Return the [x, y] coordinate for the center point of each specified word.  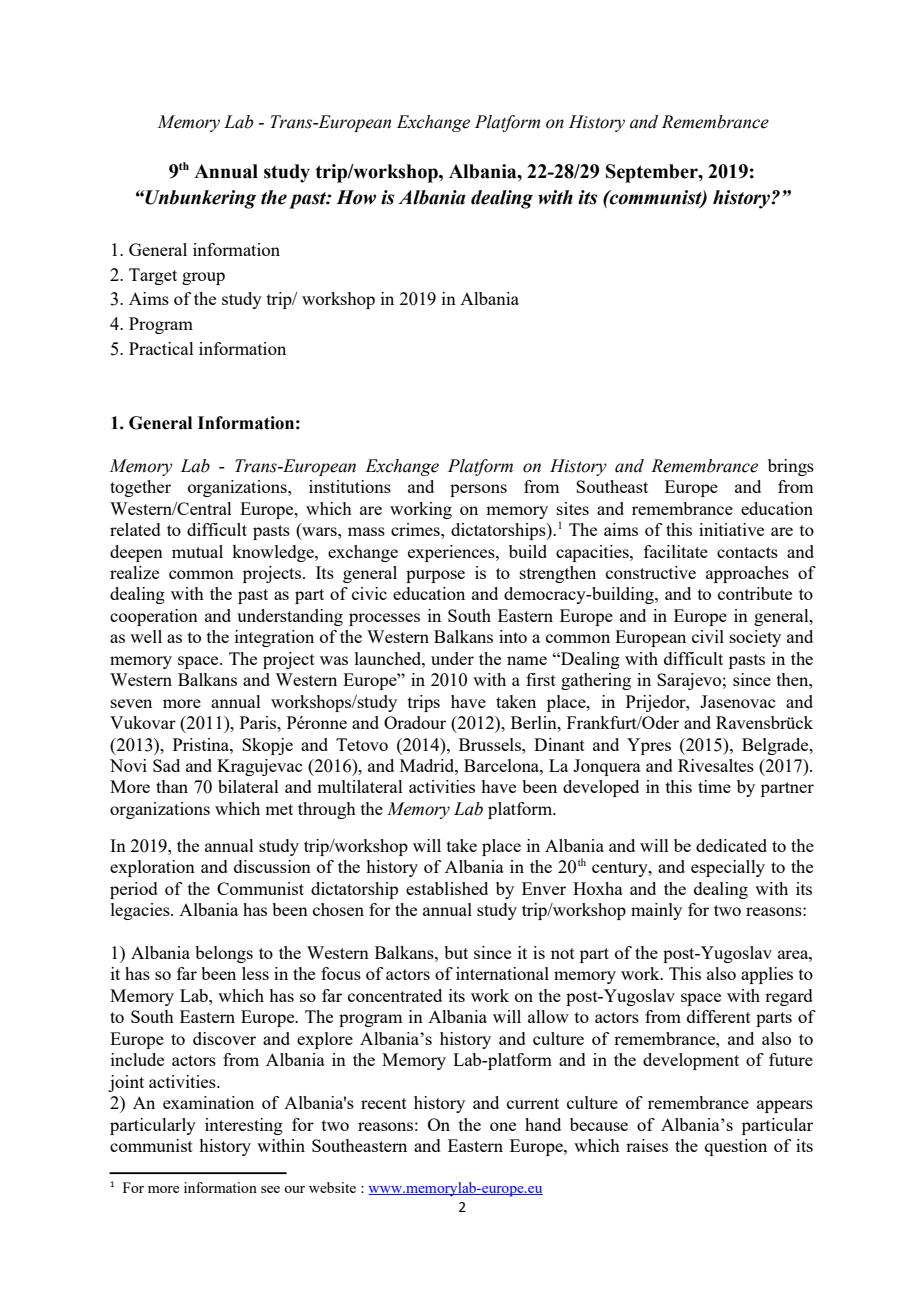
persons [478, 490]
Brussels [491, 744]
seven [131, 703]
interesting [244, 1126]
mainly [656, 911]
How [356, 197]
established [447, 888]
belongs [224, 954]
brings [791, 467]
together [140, 488]
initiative [731, 529]
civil [708, 636]
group [203, 278]
